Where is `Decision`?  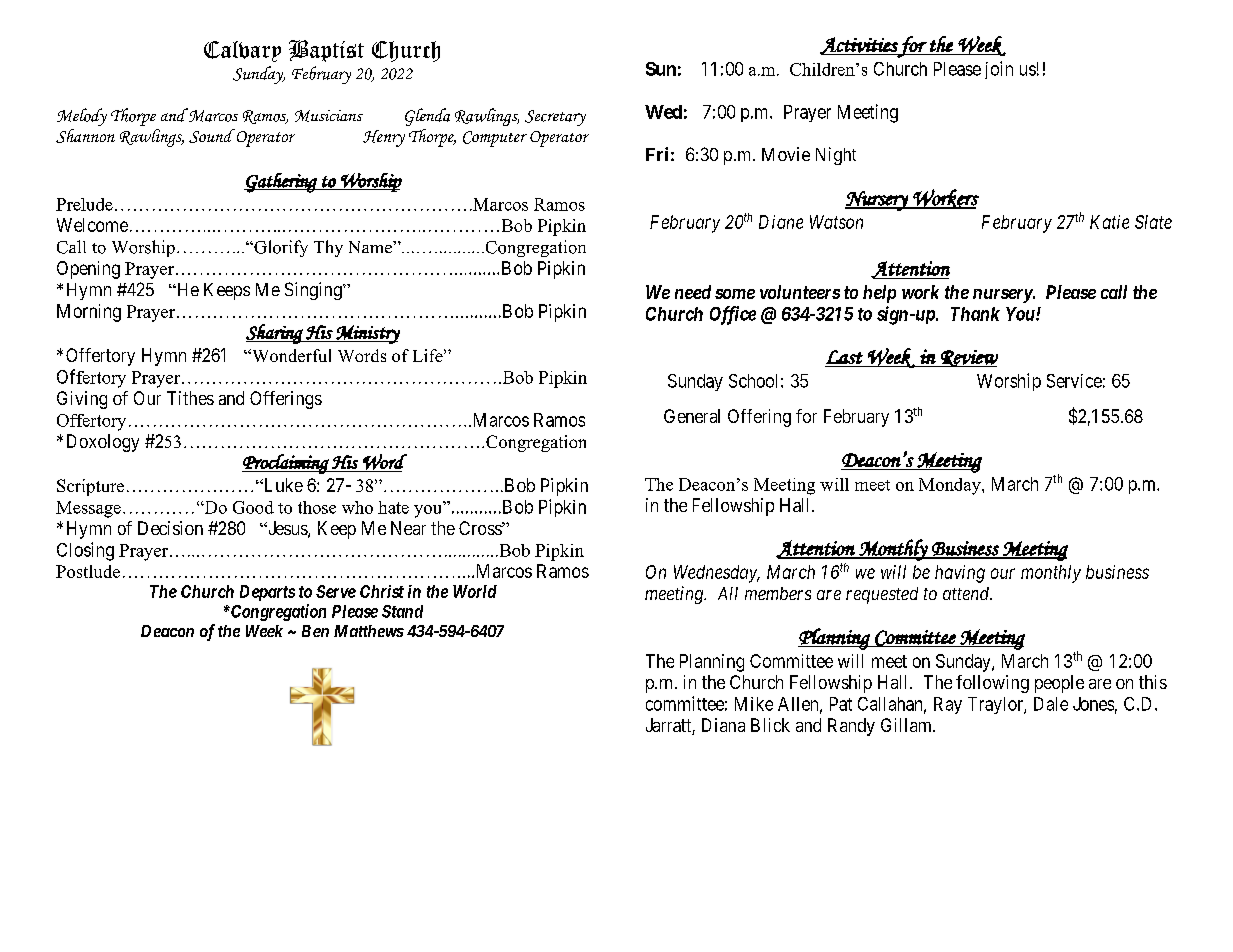 Decision is located at coordinates (170, 528).
